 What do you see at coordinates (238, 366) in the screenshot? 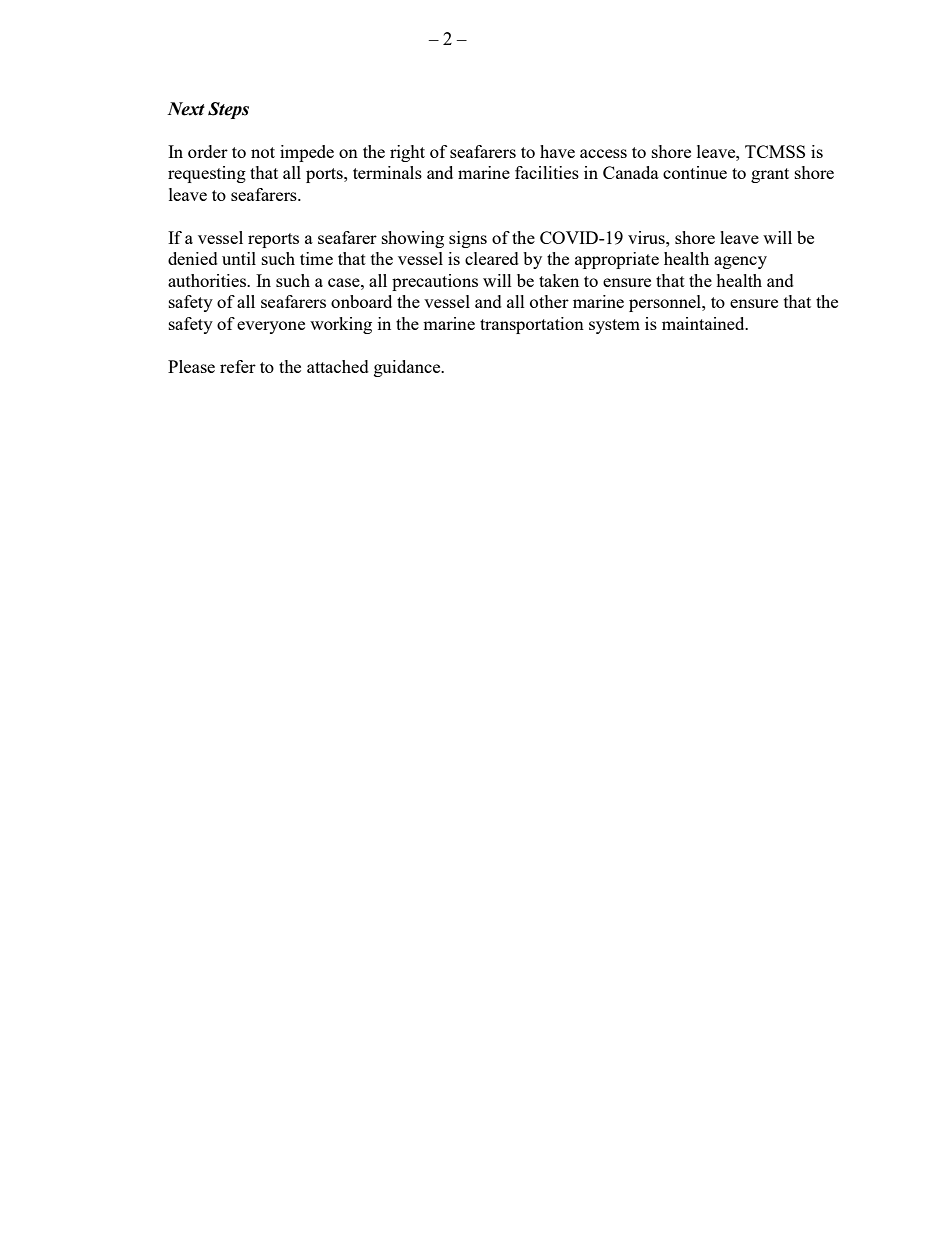
I see `refer` at bounding box center [238, 366].
